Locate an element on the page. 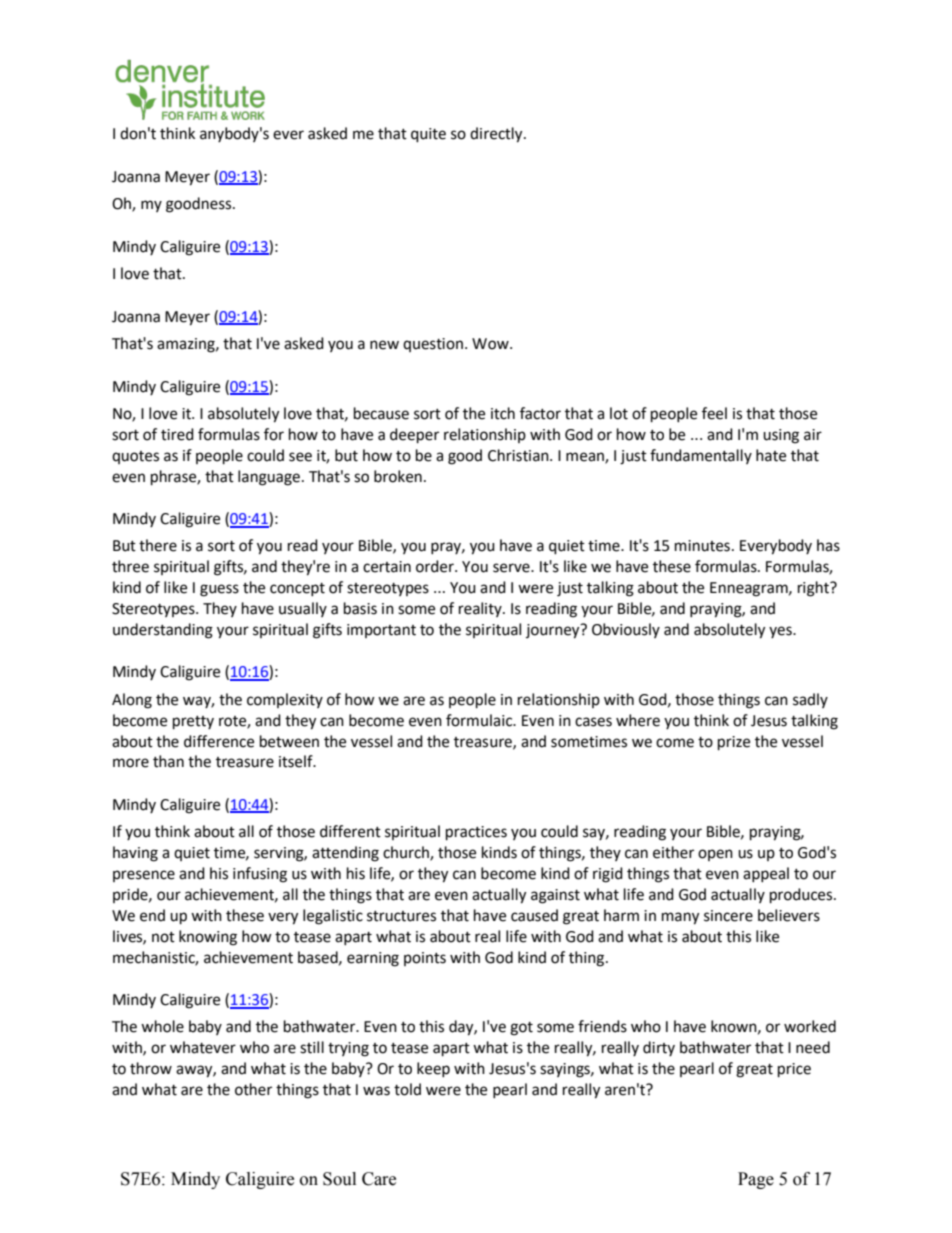  other is located at coordinates (253, 1089).
